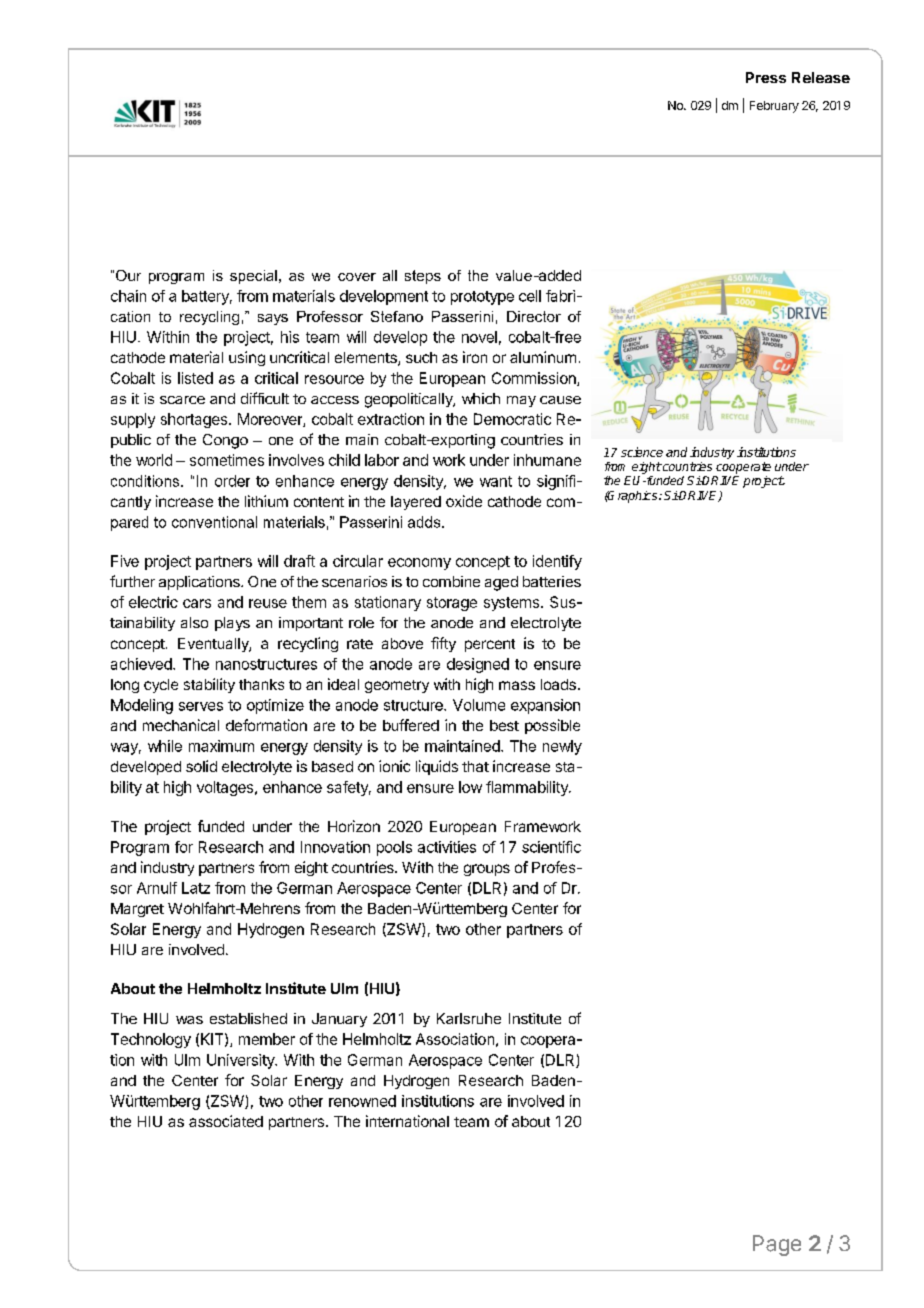  I want to click on steps, so click(423, 277).
